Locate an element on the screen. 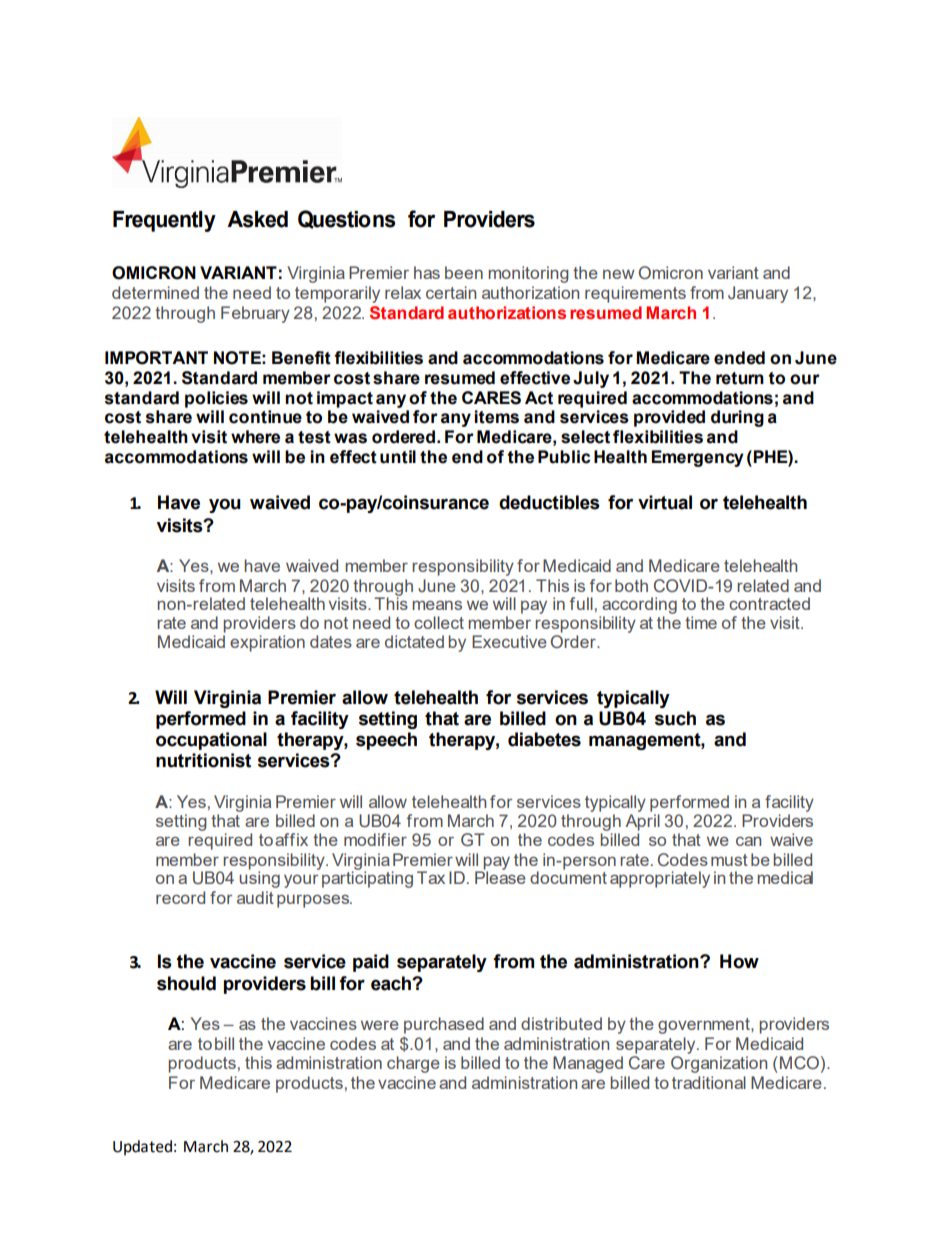  been is located at coordinates (464, 272).
